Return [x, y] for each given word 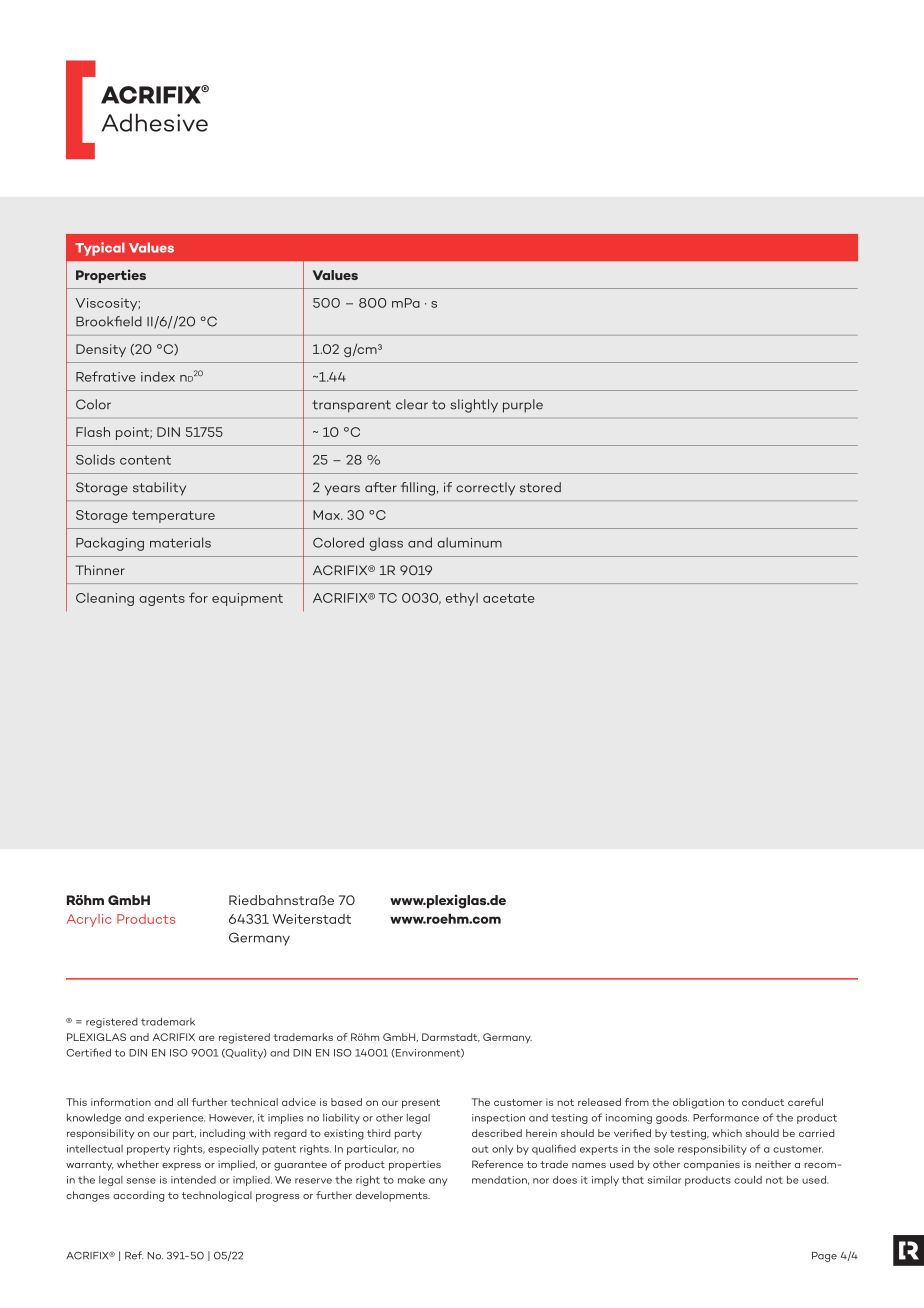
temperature [173, 517]
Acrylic [89, 920]
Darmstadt [451, 1037]
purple [523, 406]
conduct [763, 1102]
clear [412, 404]
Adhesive [155, 122]
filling [418, 489]
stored [540, 487]
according [138, 1196]
